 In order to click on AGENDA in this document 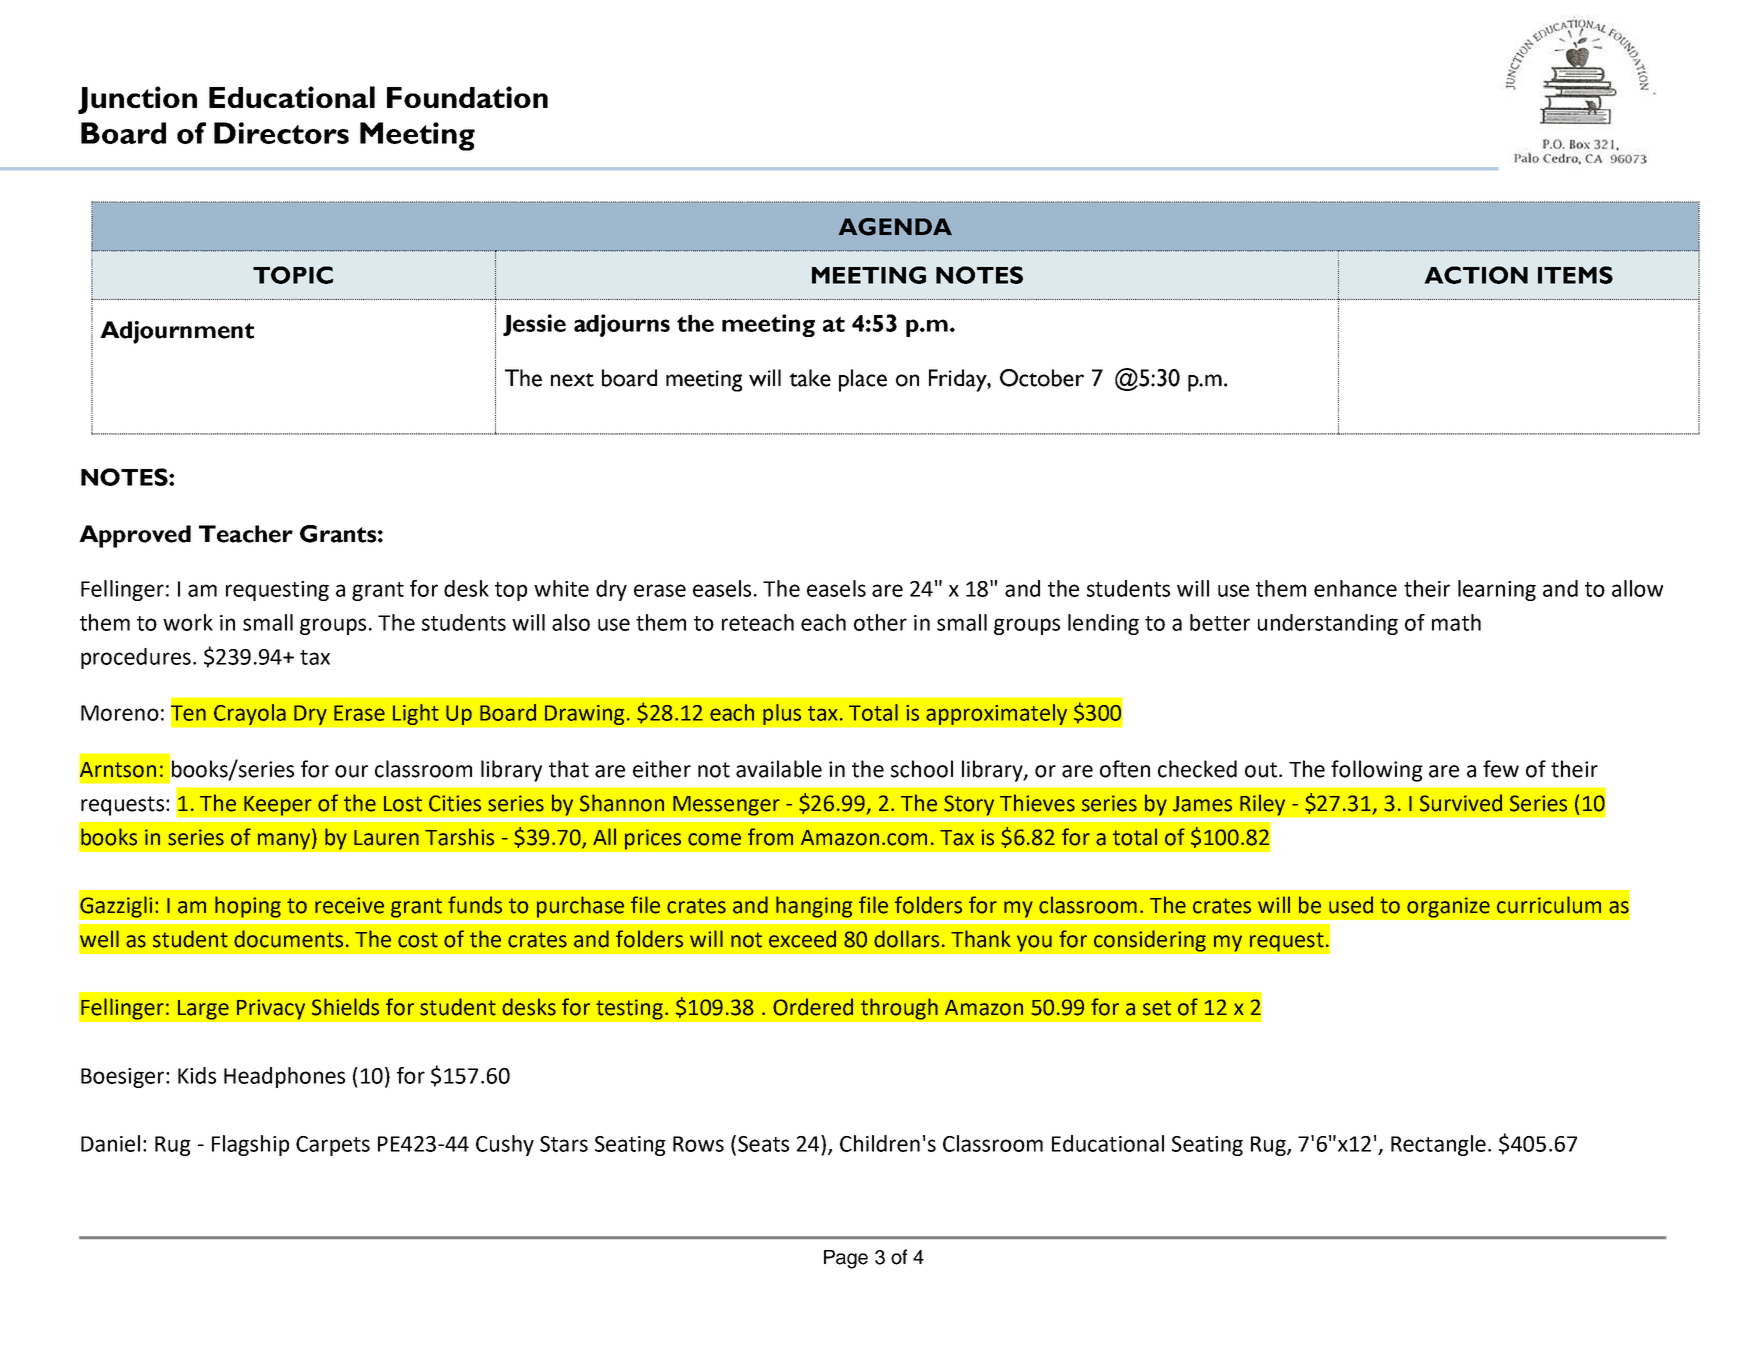, I will do `click(895, 227)`.
